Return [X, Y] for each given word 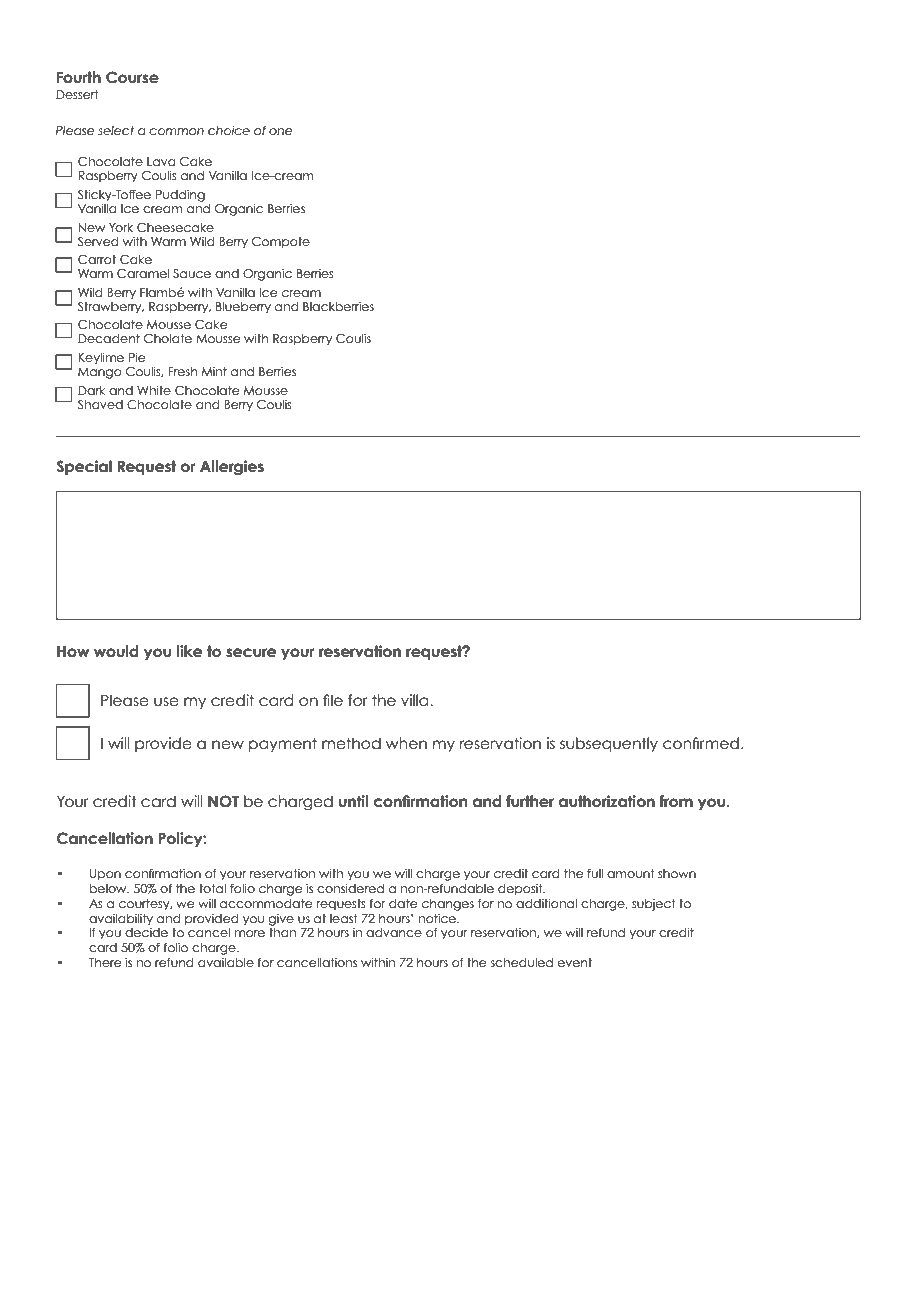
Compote [281, 243]
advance [394, 932]
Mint [214, 371]
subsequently [609, 744]
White [154, 390]
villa [416, 700]
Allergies [232, 468]
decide [146, 932]
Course [132, 77]
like [189, 651]
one [281, 131]
